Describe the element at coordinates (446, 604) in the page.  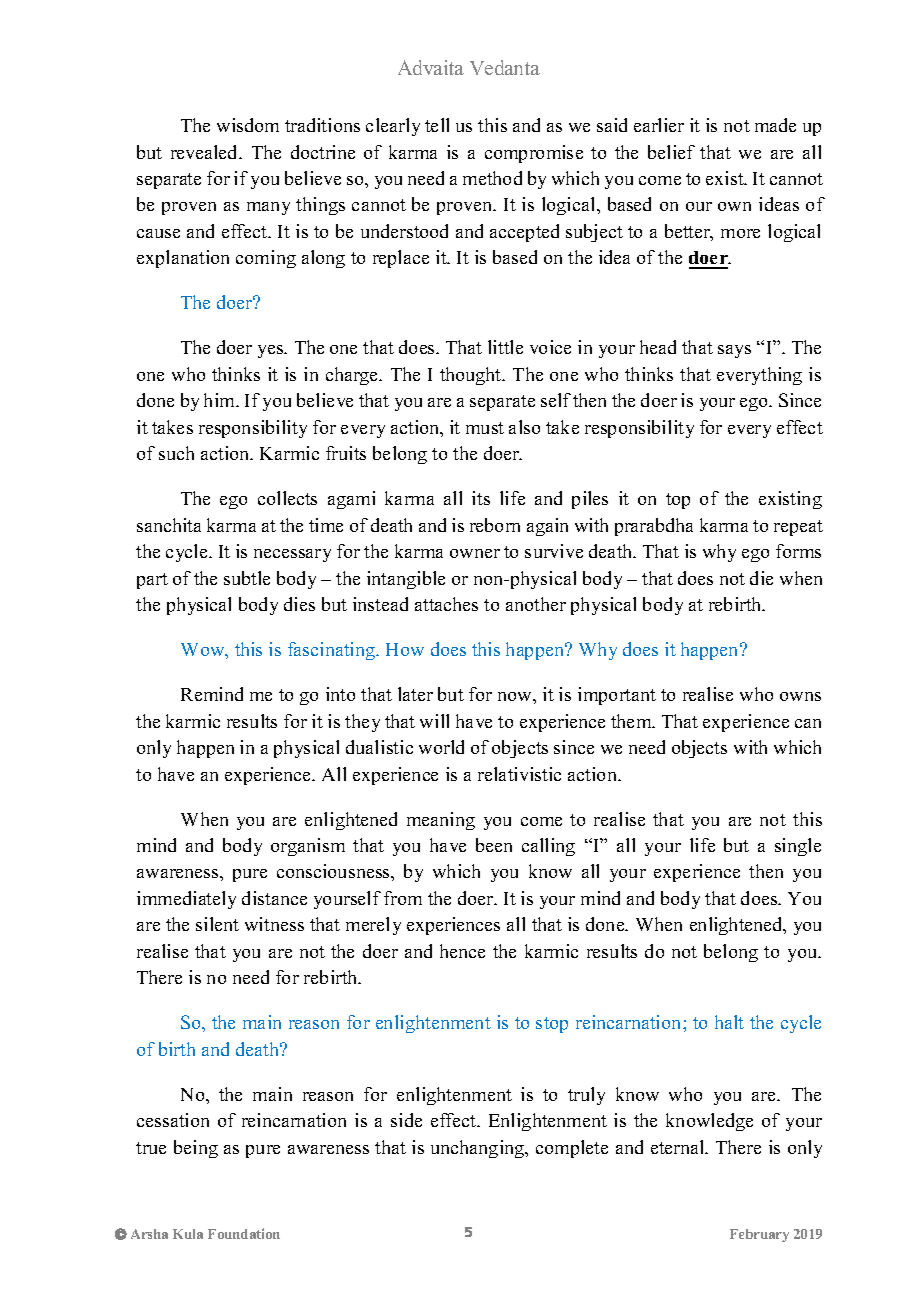
I see `attaches` at that location.
